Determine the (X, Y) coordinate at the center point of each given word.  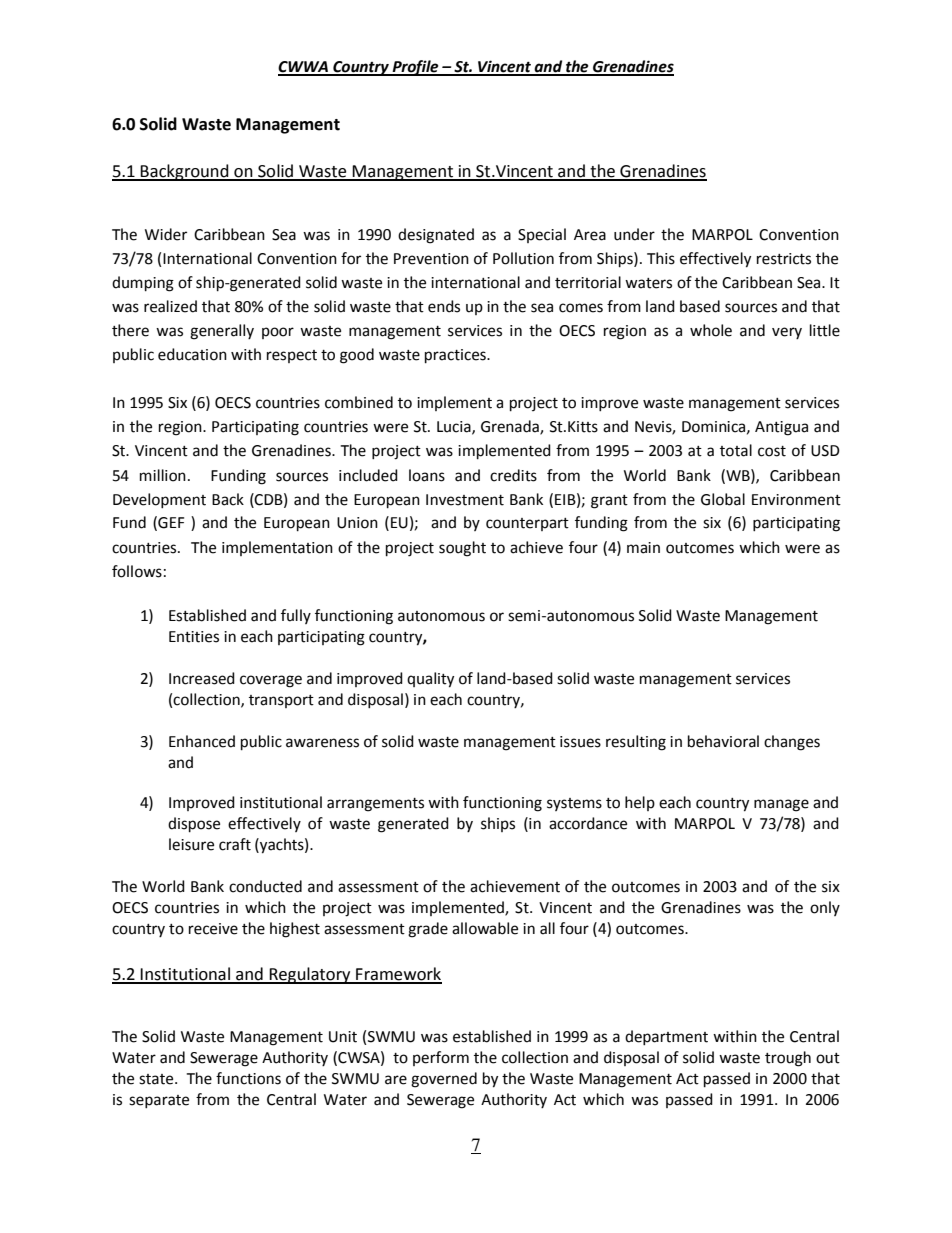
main (643, 548)
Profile (415, 68)
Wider (166, 234)
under (634, 234)
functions (248, 1078)
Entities (194, 637)
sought (462, 549)
